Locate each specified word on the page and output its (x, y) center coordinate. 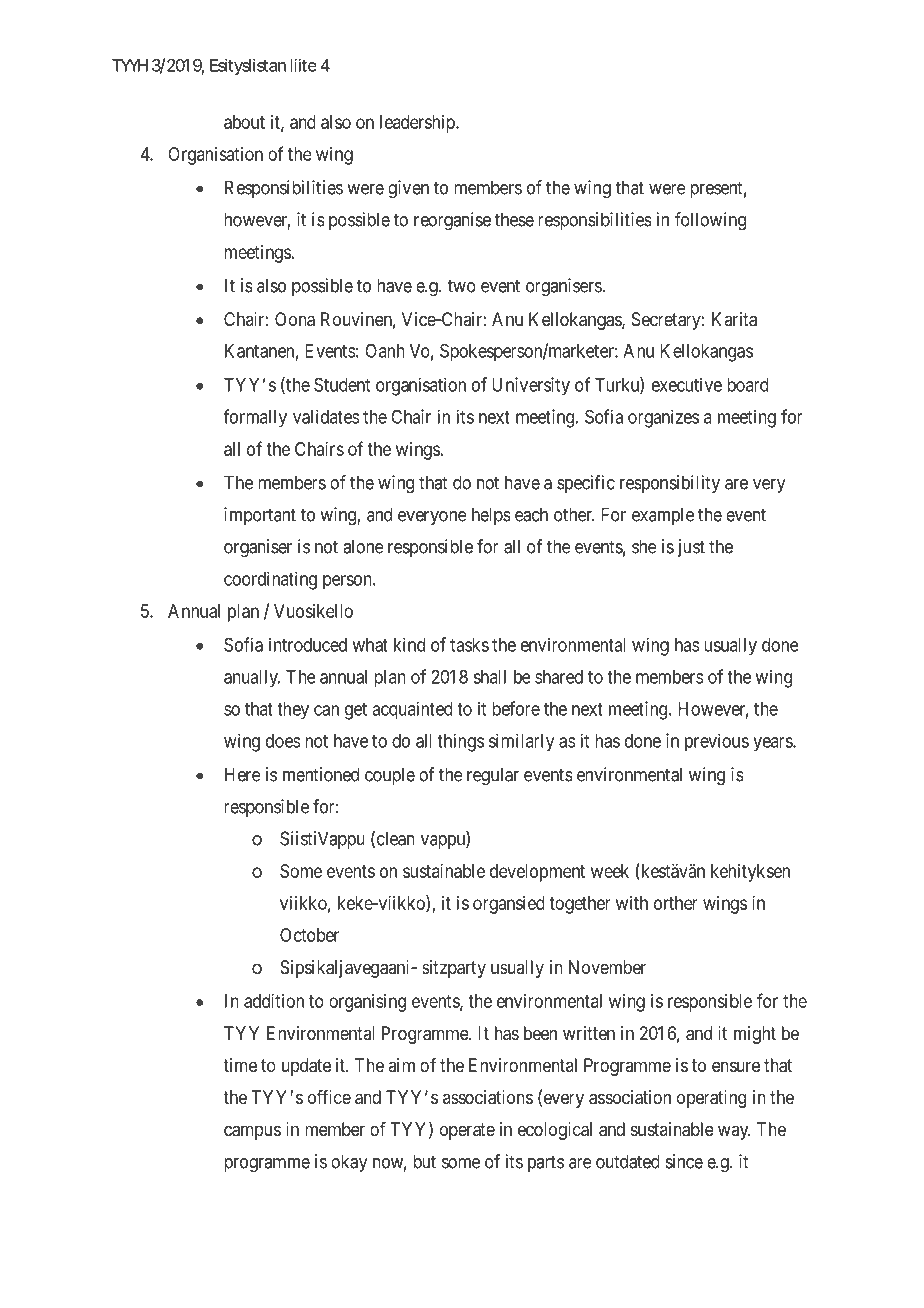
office (329, 1097)
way (734, 1132)
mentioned (321, 774)
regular (493, 776)
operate (467, 1131)
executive (687, 385)
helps (491, 516)
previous (717, 743)
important (260, 516)
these (514, 219)
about (244, 122)
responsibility (670, 484)
